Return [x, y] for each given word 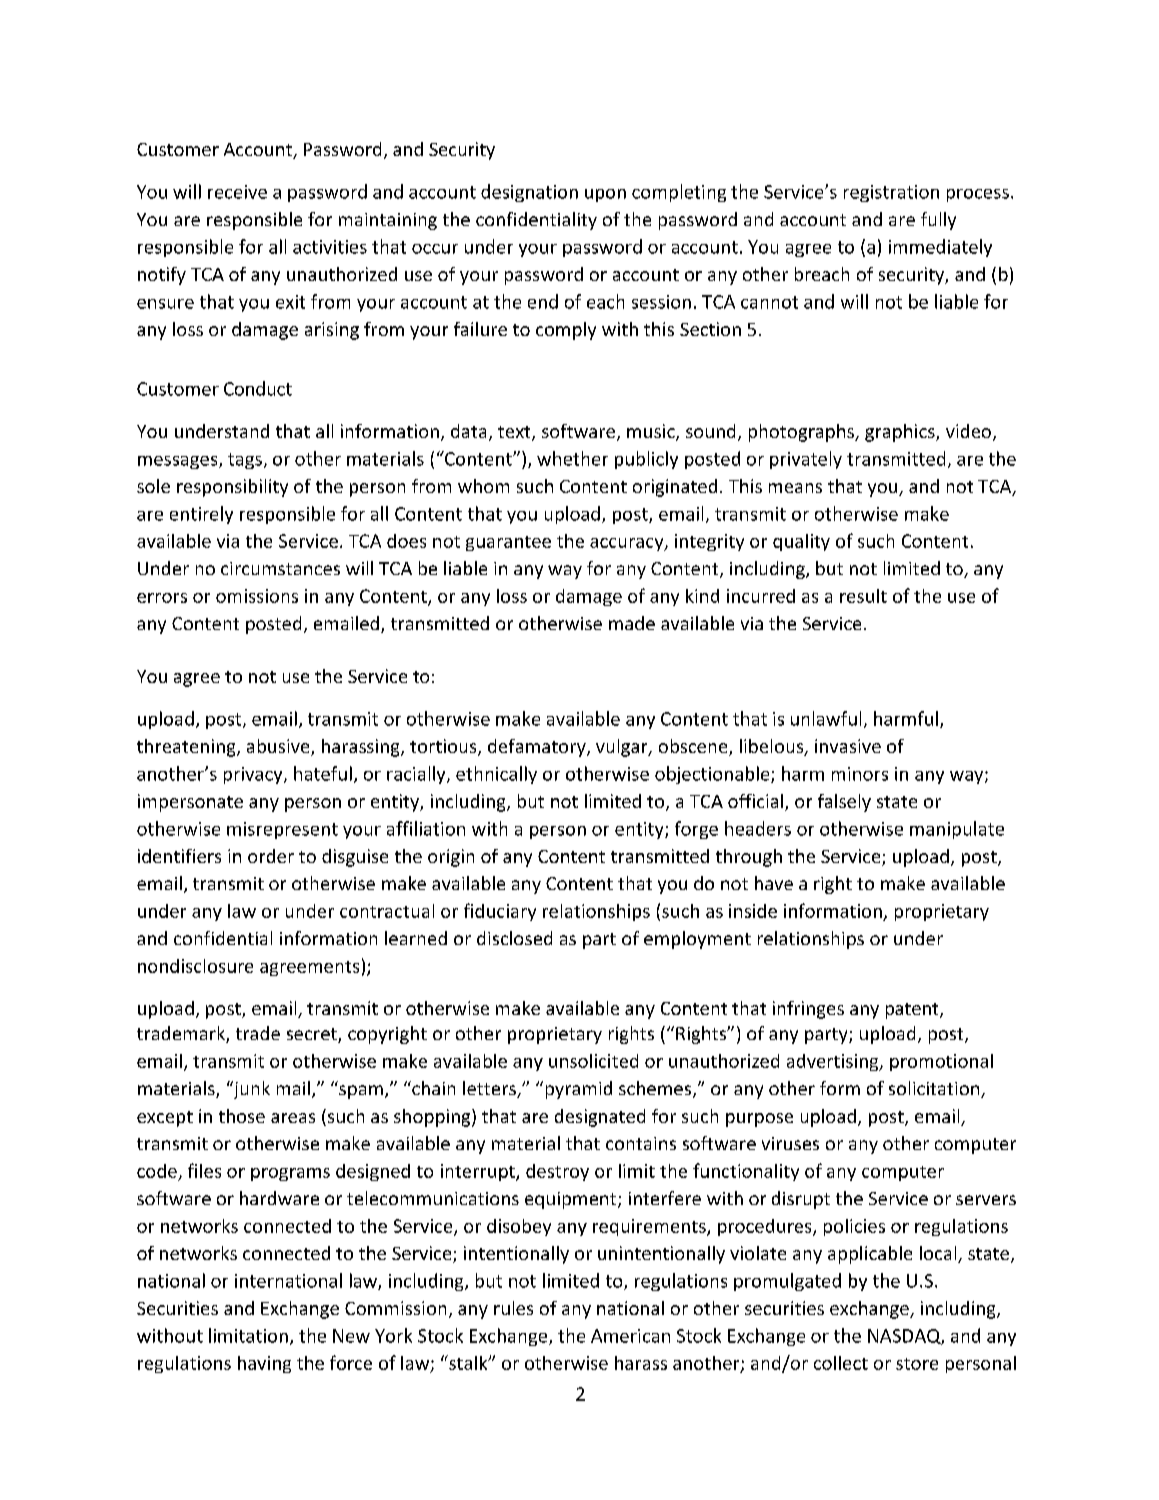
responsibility [232, 488]
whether [572, 458]
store [917, 1364]
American [630, 1336]
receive [237, 192]
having [264, 1364]
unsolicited [593, 1061]
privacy [254, 775]
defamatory [538, 748]
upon [605, 195]
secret [313, 1035]
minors [860, 774]
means [795, 488]
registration [891, 193]
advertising [834, 1062]
